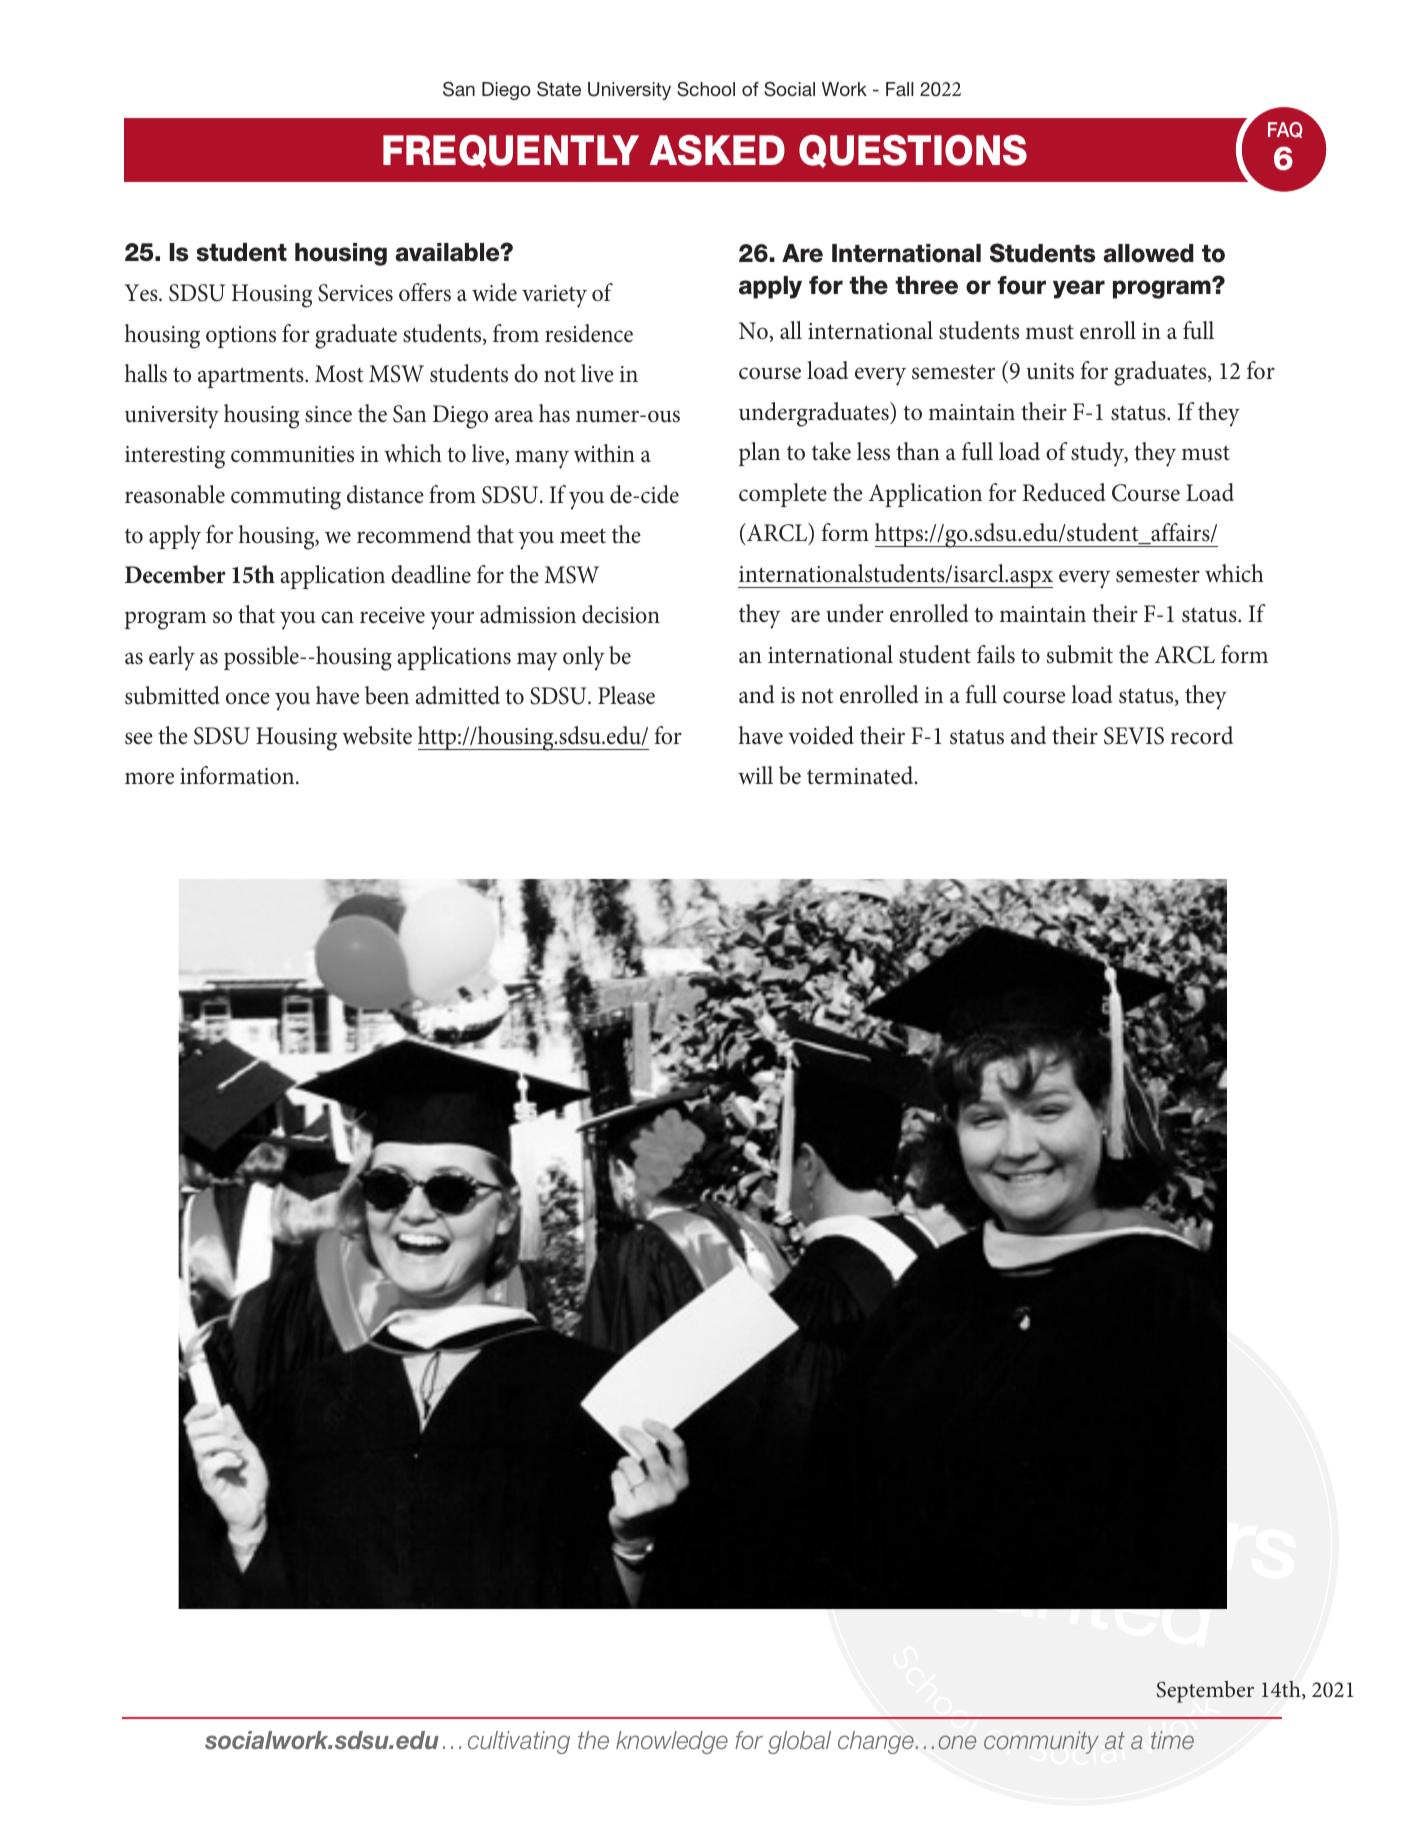 Image resolution: width=1409 pixels, height=1824 pixels. What do you see at coordinates (1202, 735) in the document?
I see `record` at bounding box center [1202, 735].
